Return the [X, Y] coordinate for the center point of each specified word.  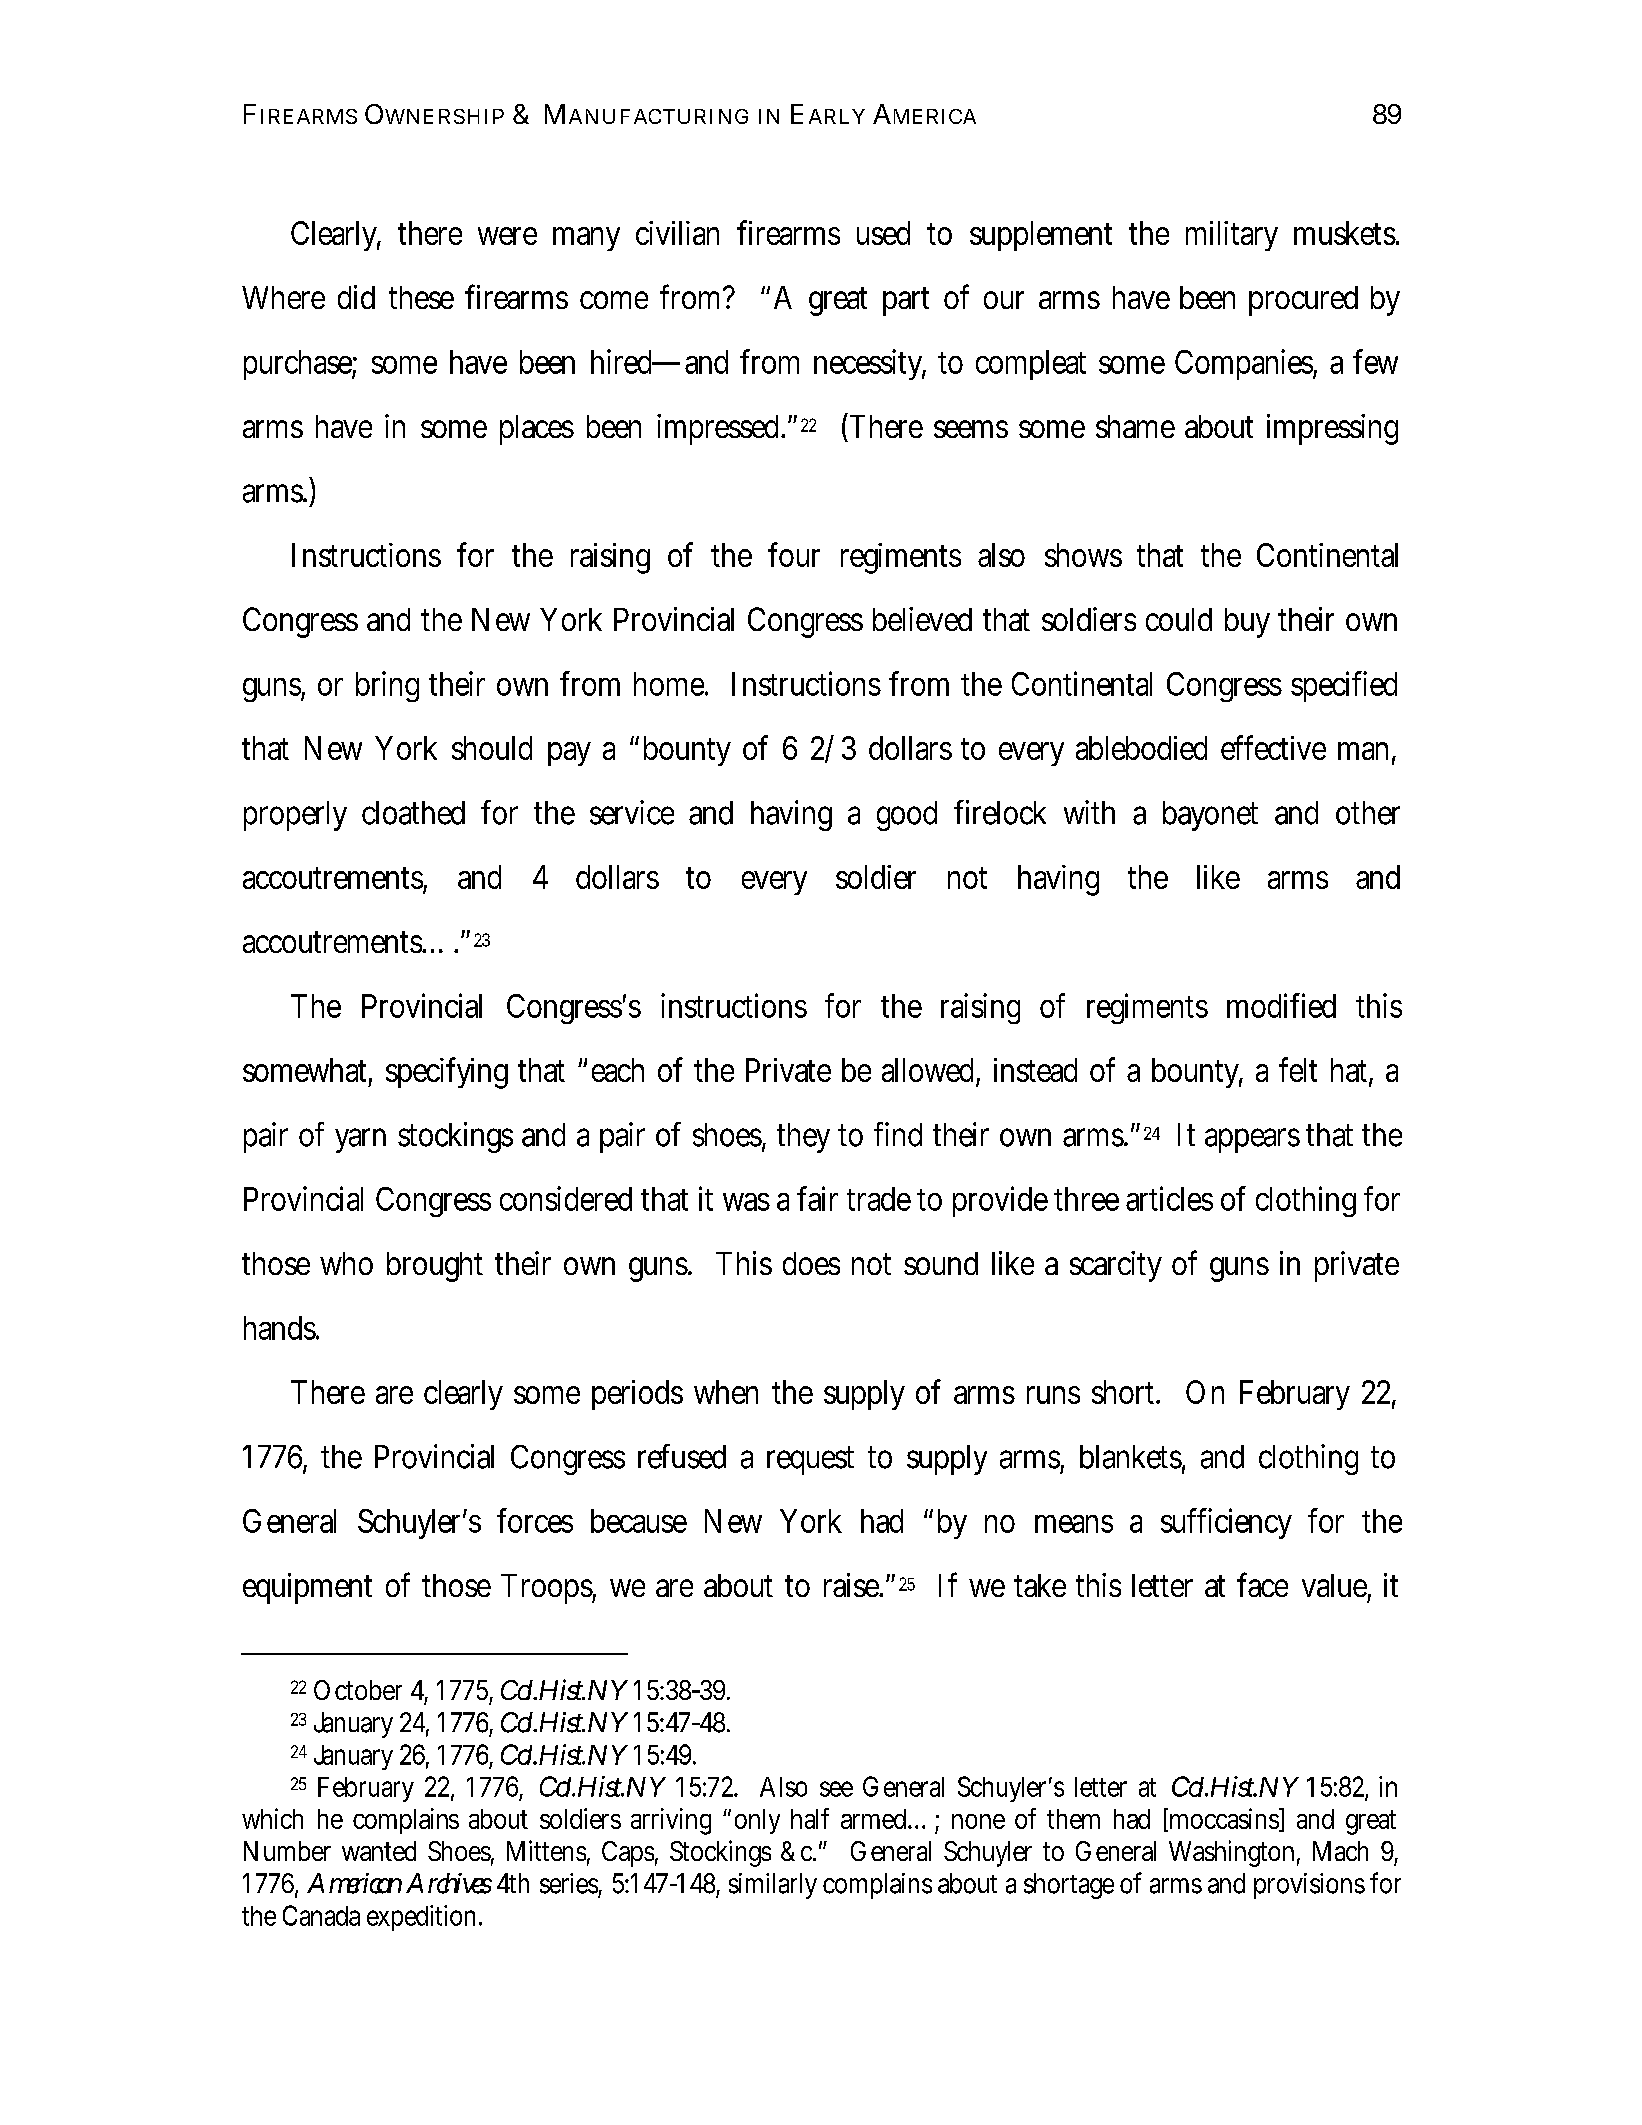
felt [1298, 1069]
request [810, 1460]
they [803, 1138]
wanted [379, 1851]
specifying [447, 1073]
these [421, 297]
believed [922, 619]
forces [535, 1520]
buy [1247, 623]
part [906, 301]
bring [387, 686]
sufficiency [1226, 1523]
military [1232, 236]
